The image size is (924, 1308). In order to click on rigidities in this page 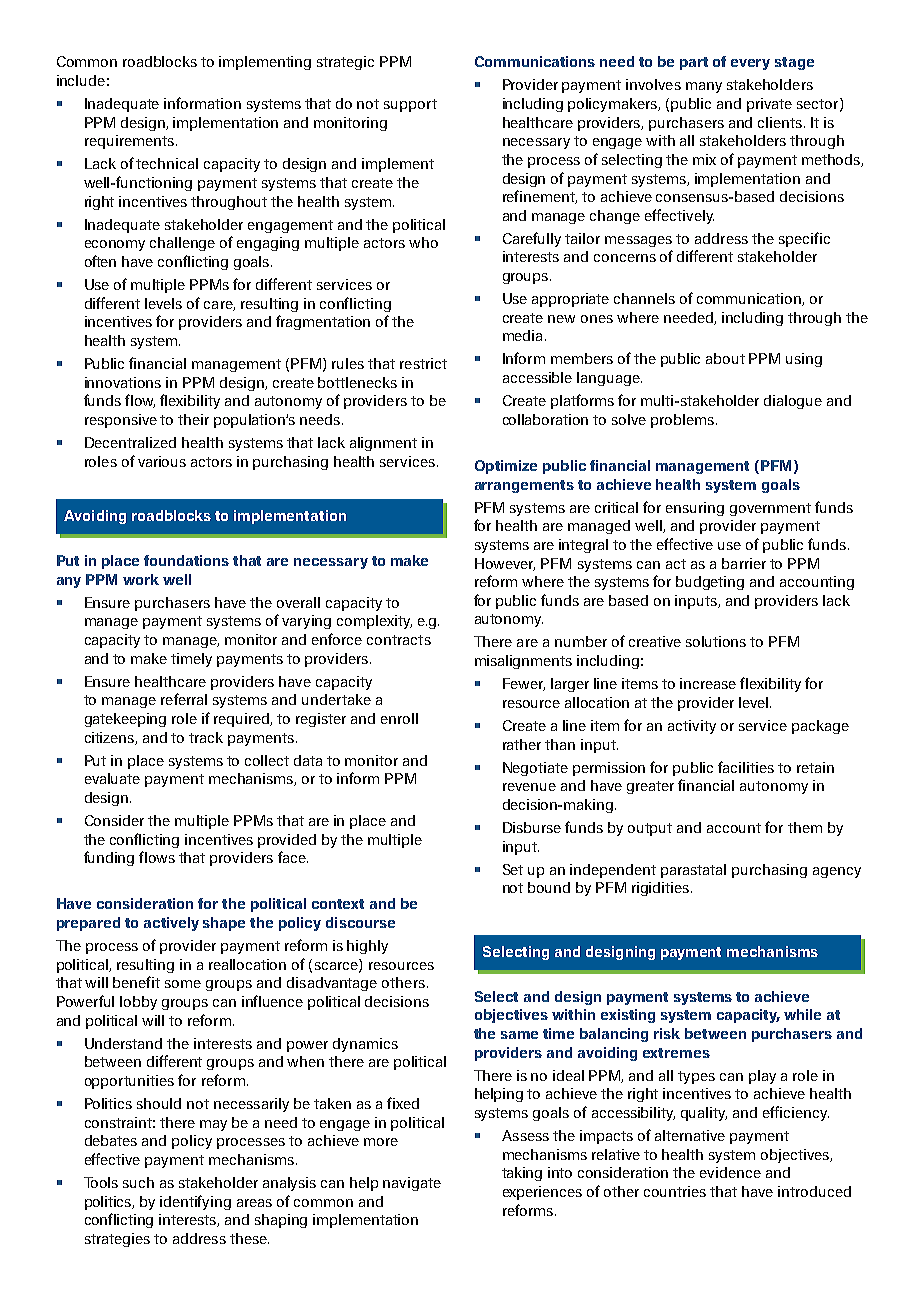, I will do `click(662, 889)`.
